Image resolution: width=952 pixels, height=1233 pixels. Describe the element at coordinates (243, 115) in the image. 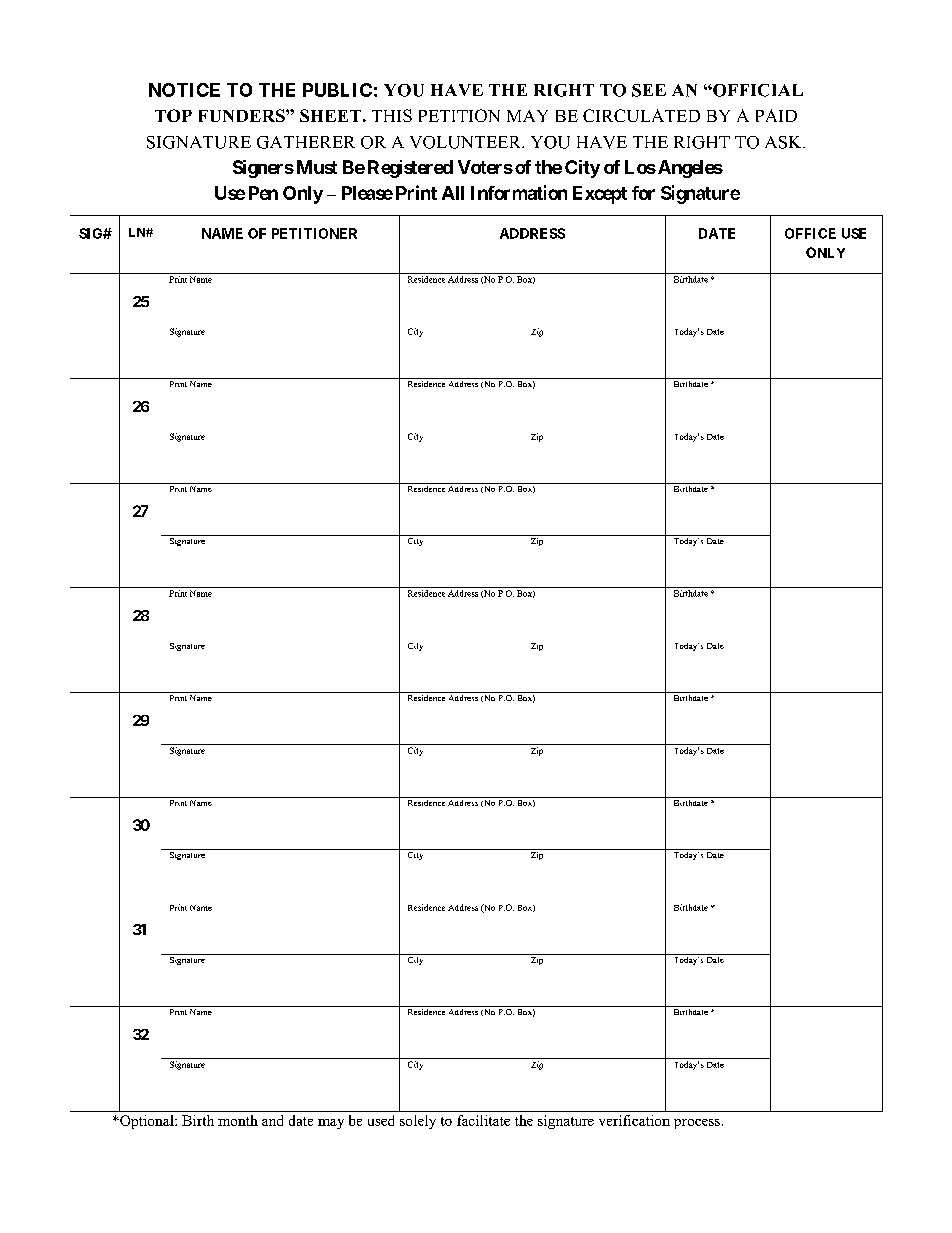

I see `FUNDERS` at that location.
